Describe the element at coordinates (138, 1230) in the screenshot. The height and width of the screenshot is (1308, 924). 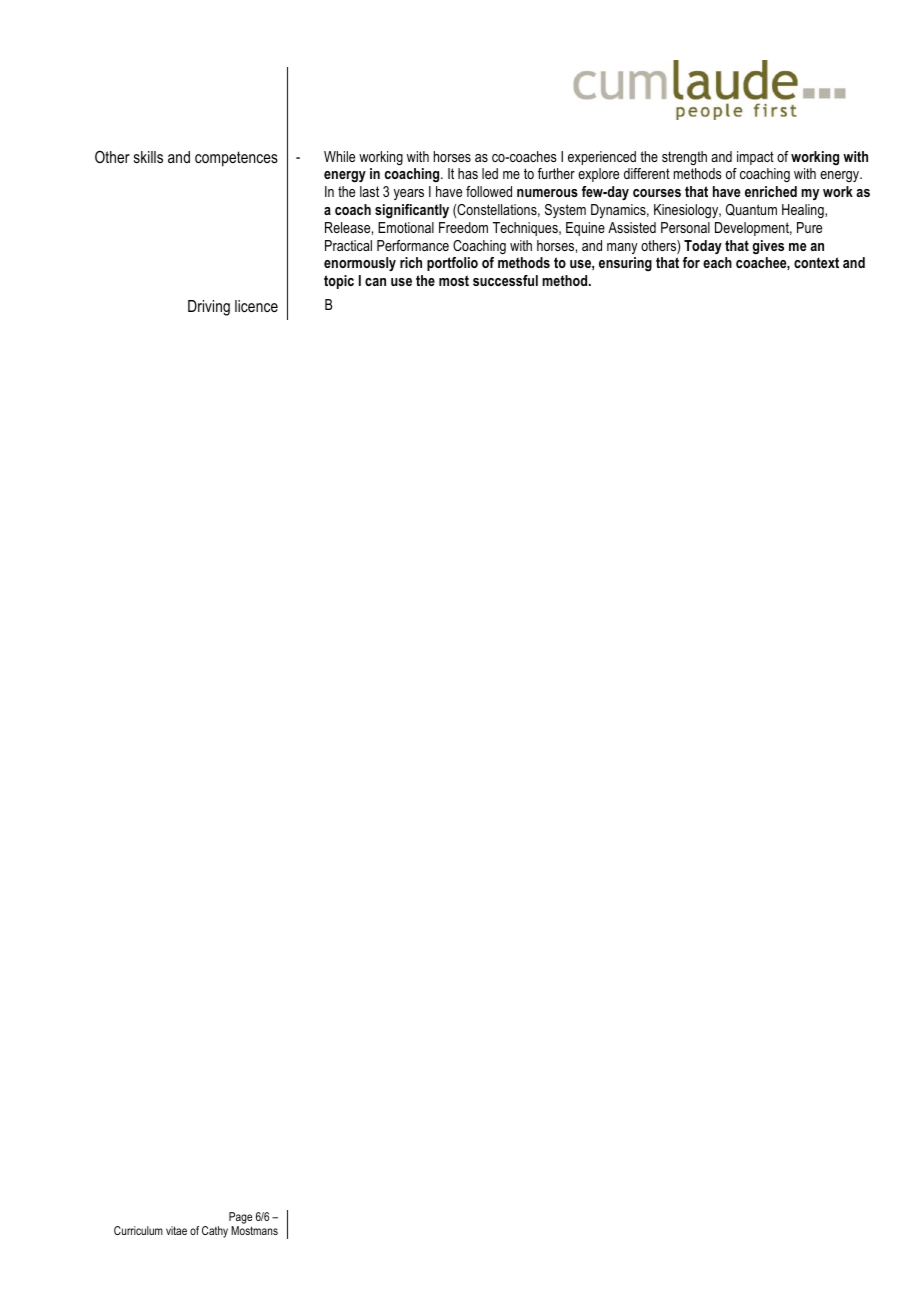
I see `Curriculum` at that location.
